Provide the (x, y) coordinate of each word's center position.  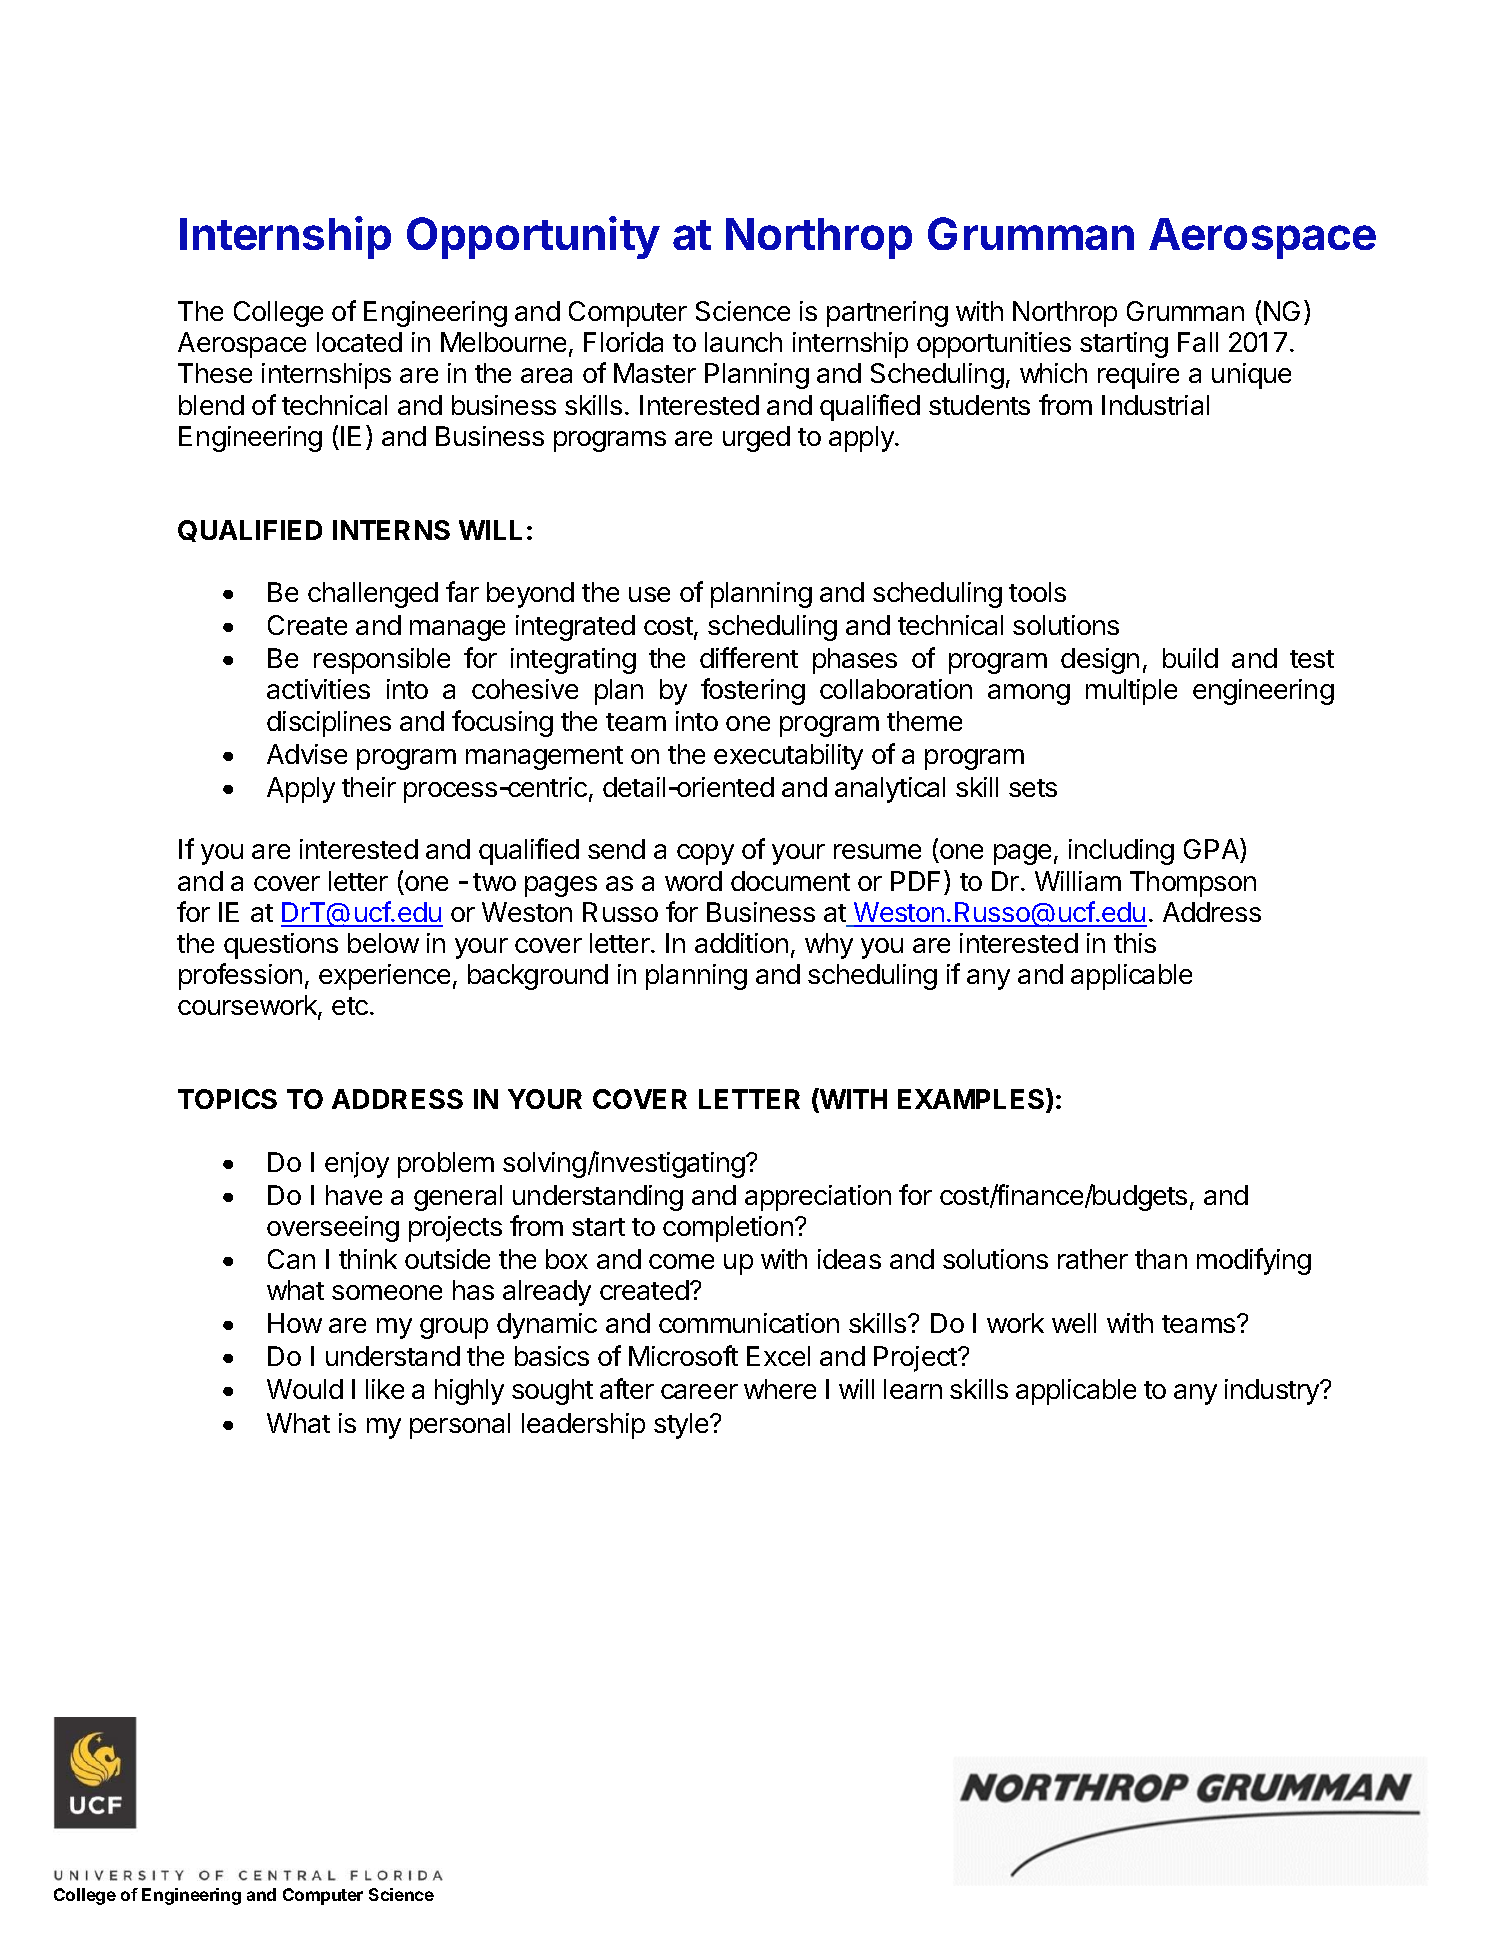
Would (305, 1389)
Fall (1198, 342)
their (369, 787)
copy (705, 854)
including (1121, 852)
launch (743, 342)
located (359, 342)
